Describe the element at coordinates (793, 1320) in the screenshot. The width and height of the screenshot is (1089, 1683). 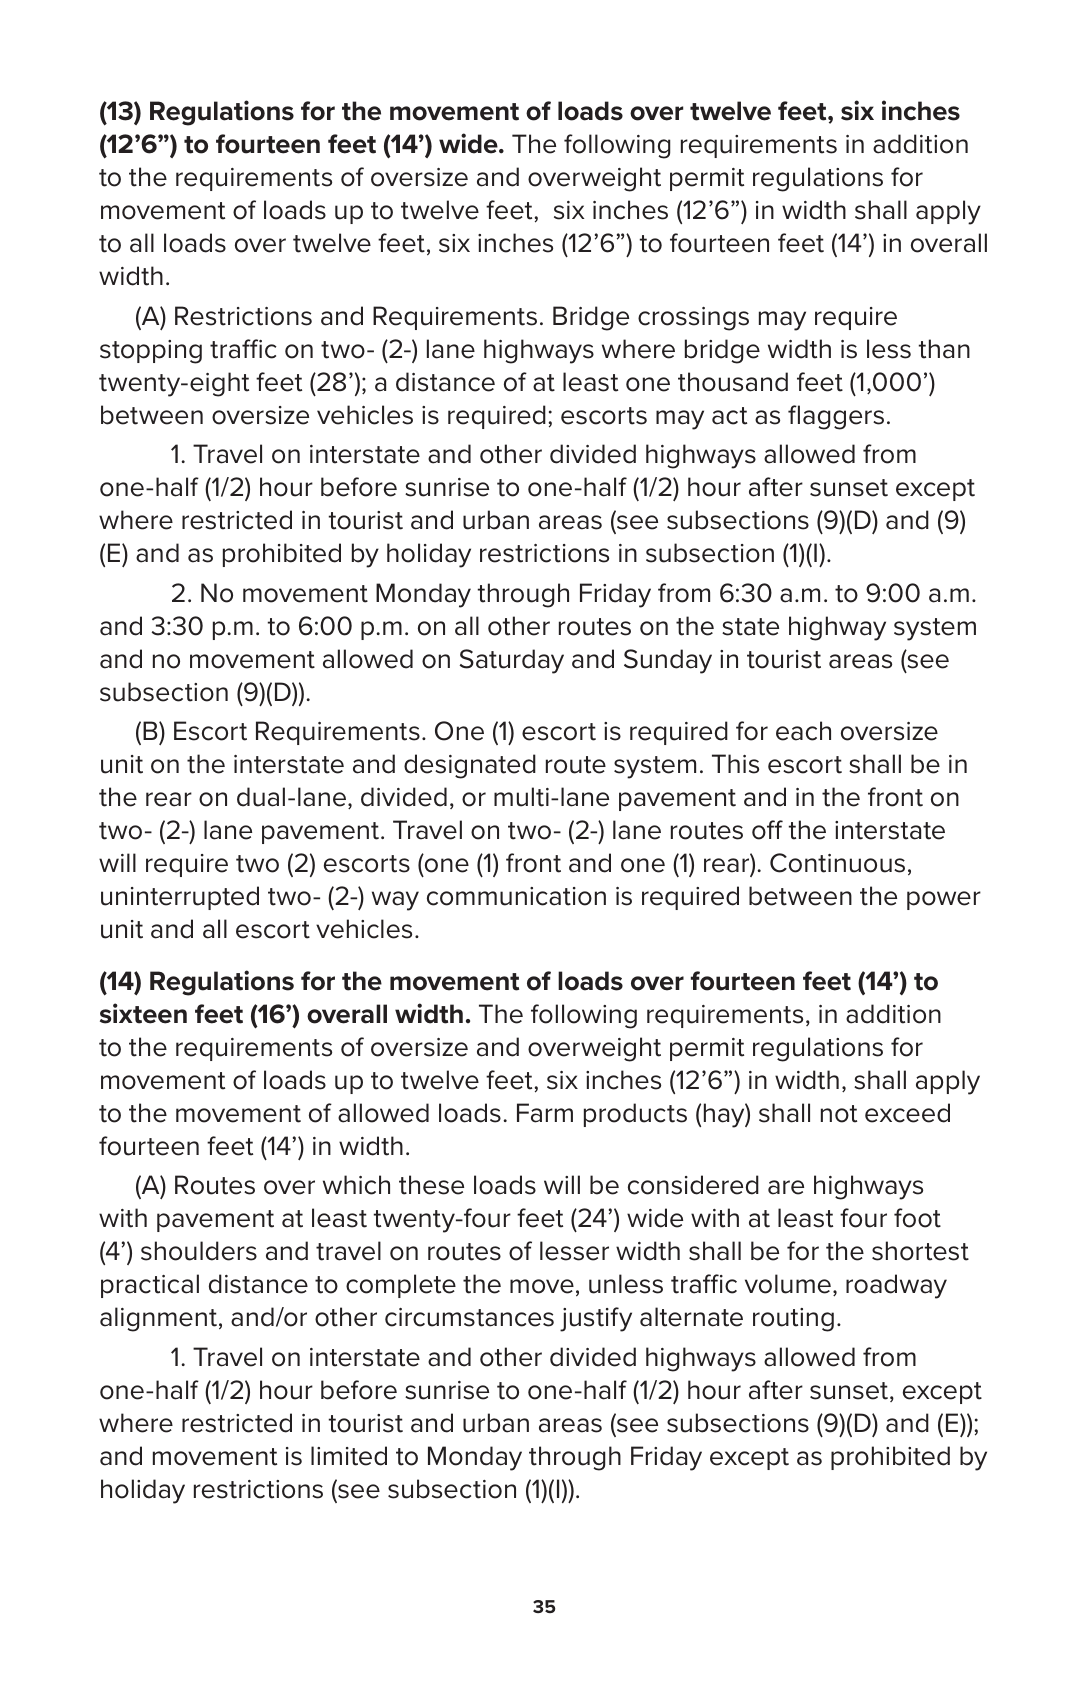
I see `routing` at that location.
